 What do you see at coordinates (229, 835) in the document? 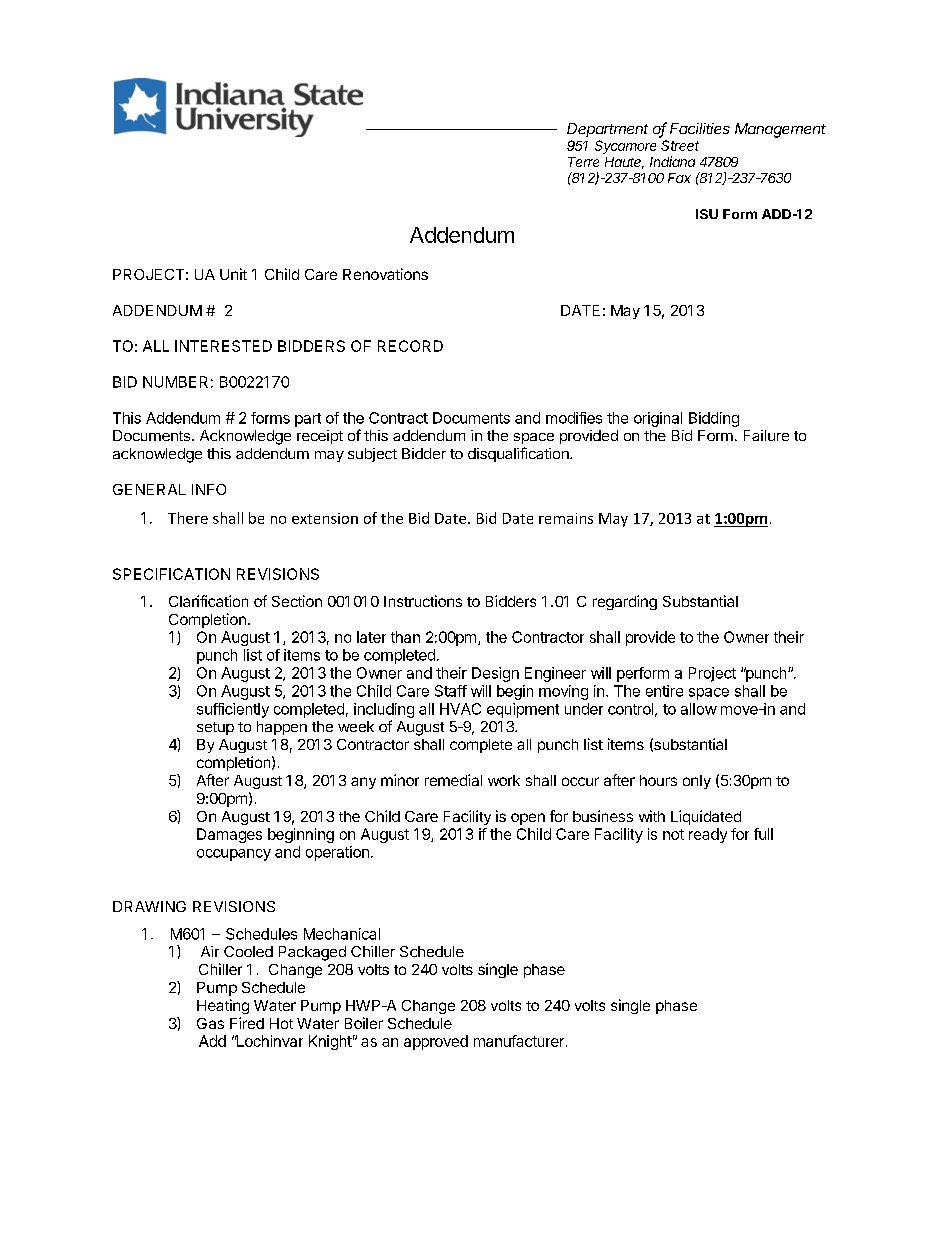
I see `Damages` at bounding box center [229, 835].
